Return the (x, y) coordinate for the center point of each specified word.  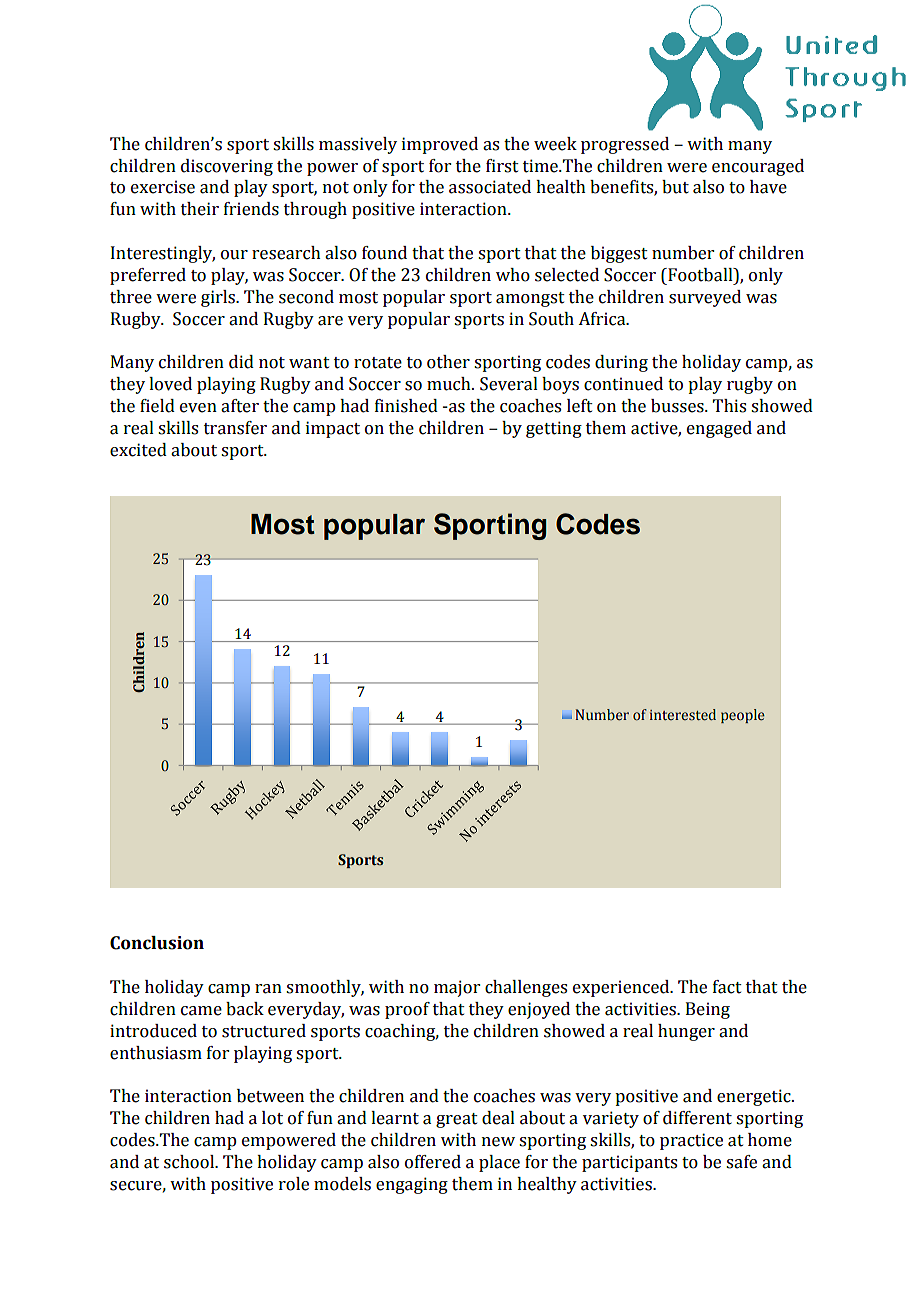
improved (440, 145)
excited (138, 450)
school (190, 1162)
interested (683, 715)
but (675, 187)
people (743, 716)
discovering (227, 167)
